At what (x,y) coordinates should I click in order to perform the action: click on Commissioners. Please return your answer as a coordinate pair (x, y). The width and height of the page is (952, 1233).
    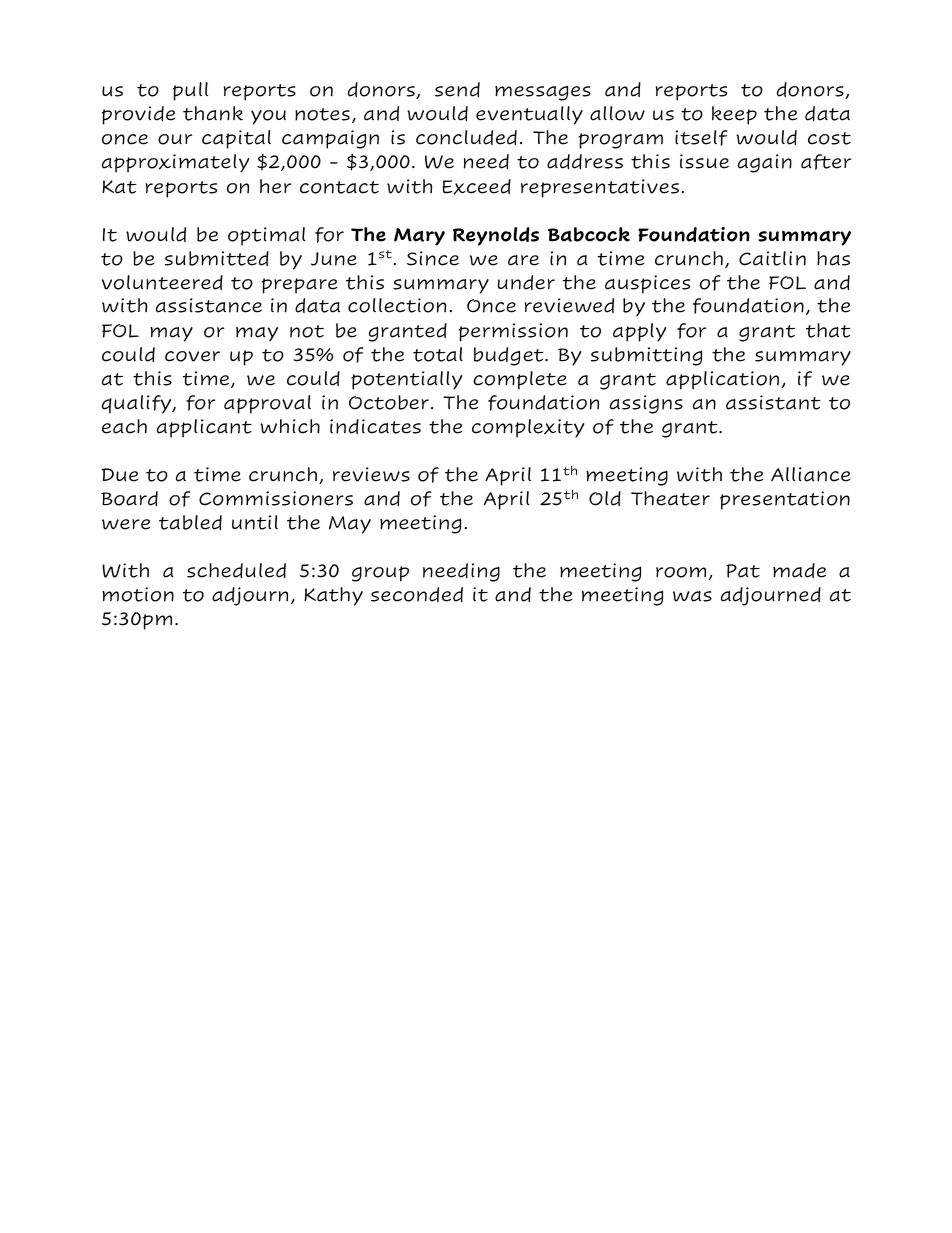
    Looking at the image, I should click on (276, 498).
